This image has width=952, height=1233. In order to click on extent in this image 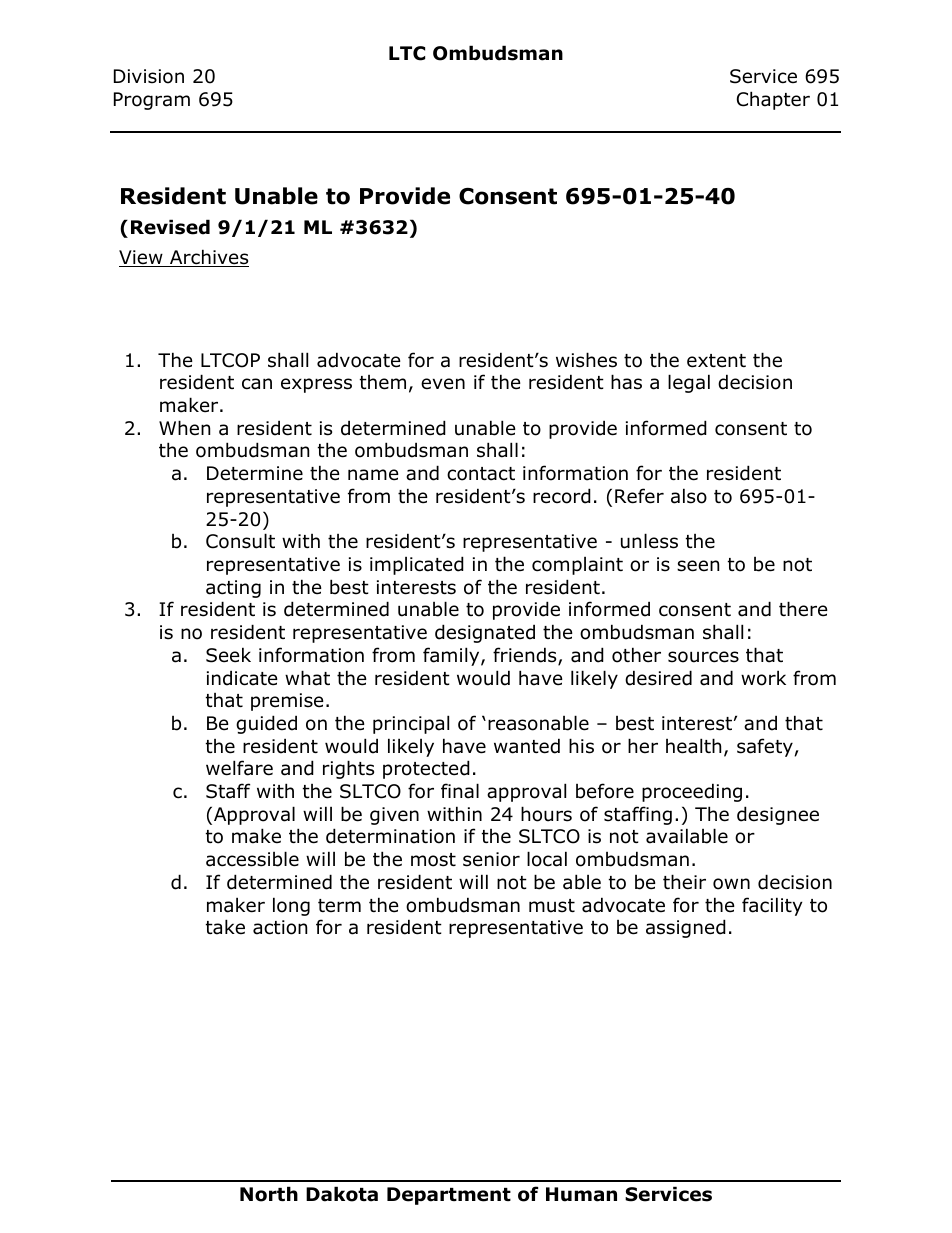, I will do `click(716, 361)`.
